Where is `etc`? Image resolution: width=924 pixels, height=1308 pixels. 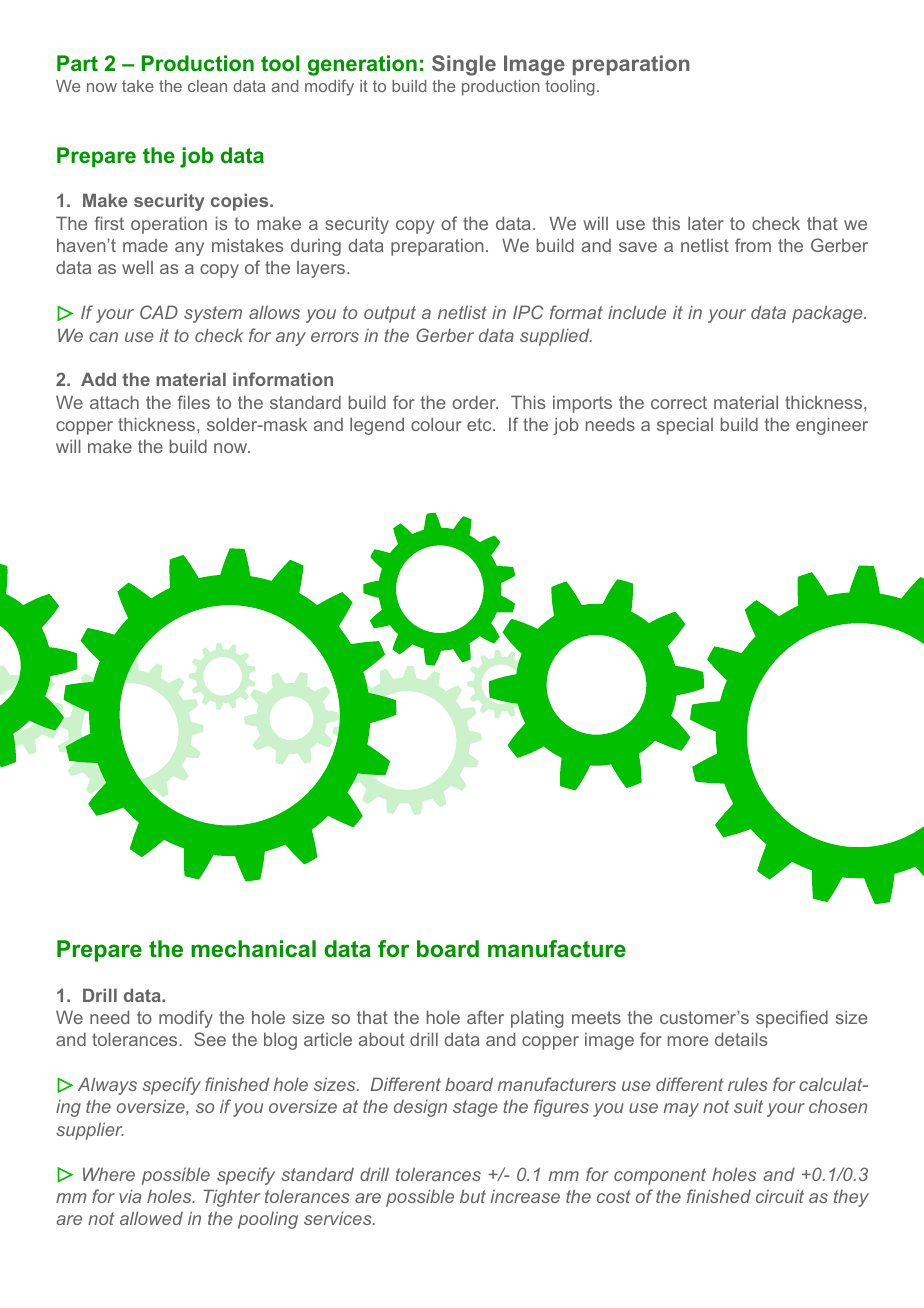
etc is located at coordinates (480, 424).
